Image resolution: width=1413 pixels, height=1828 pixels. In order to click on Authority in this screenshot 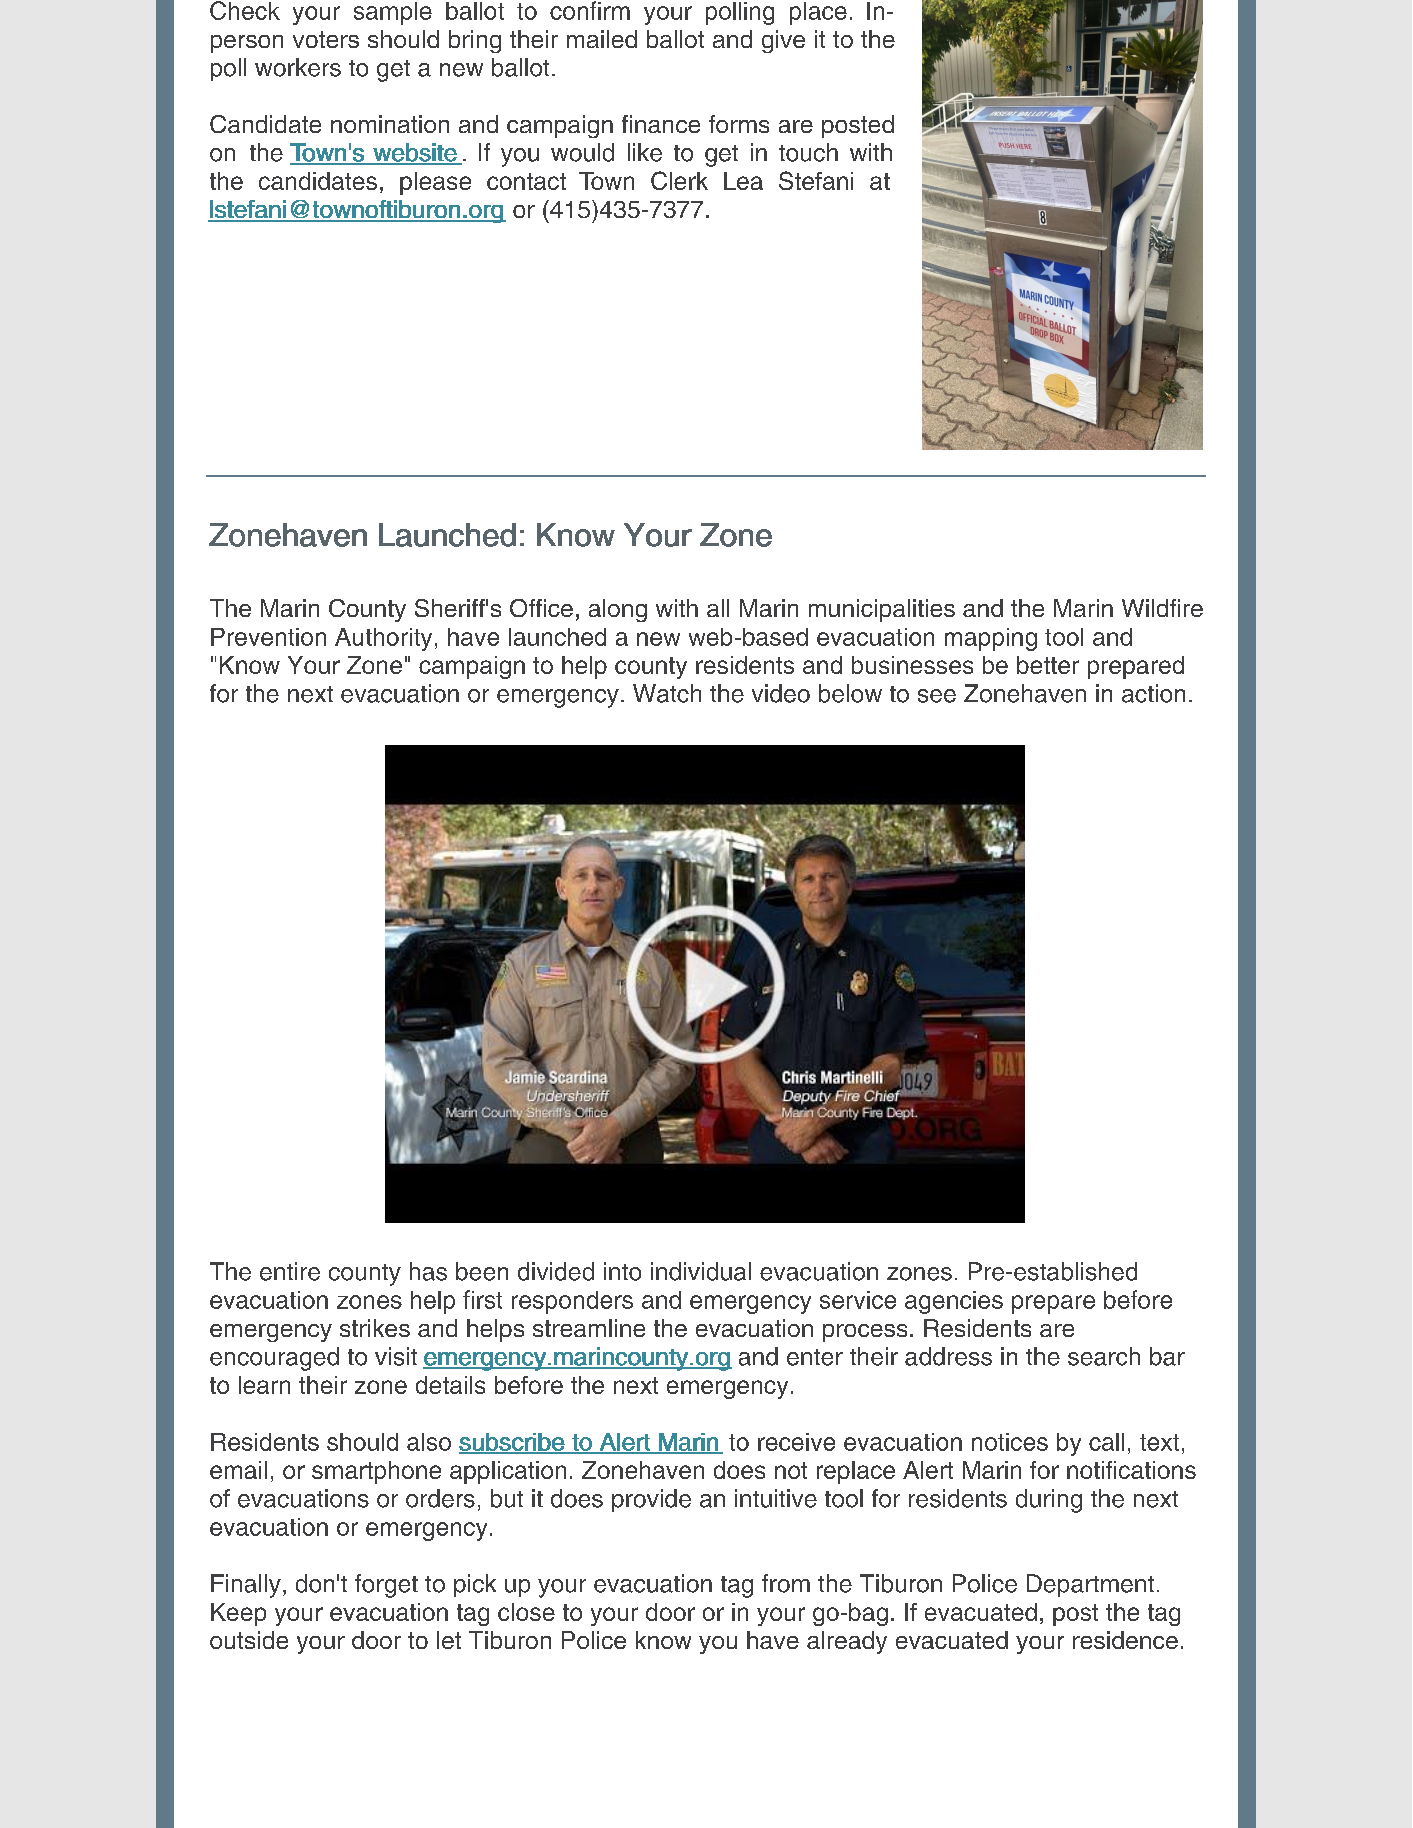, I will do `click(383, 639)`.
